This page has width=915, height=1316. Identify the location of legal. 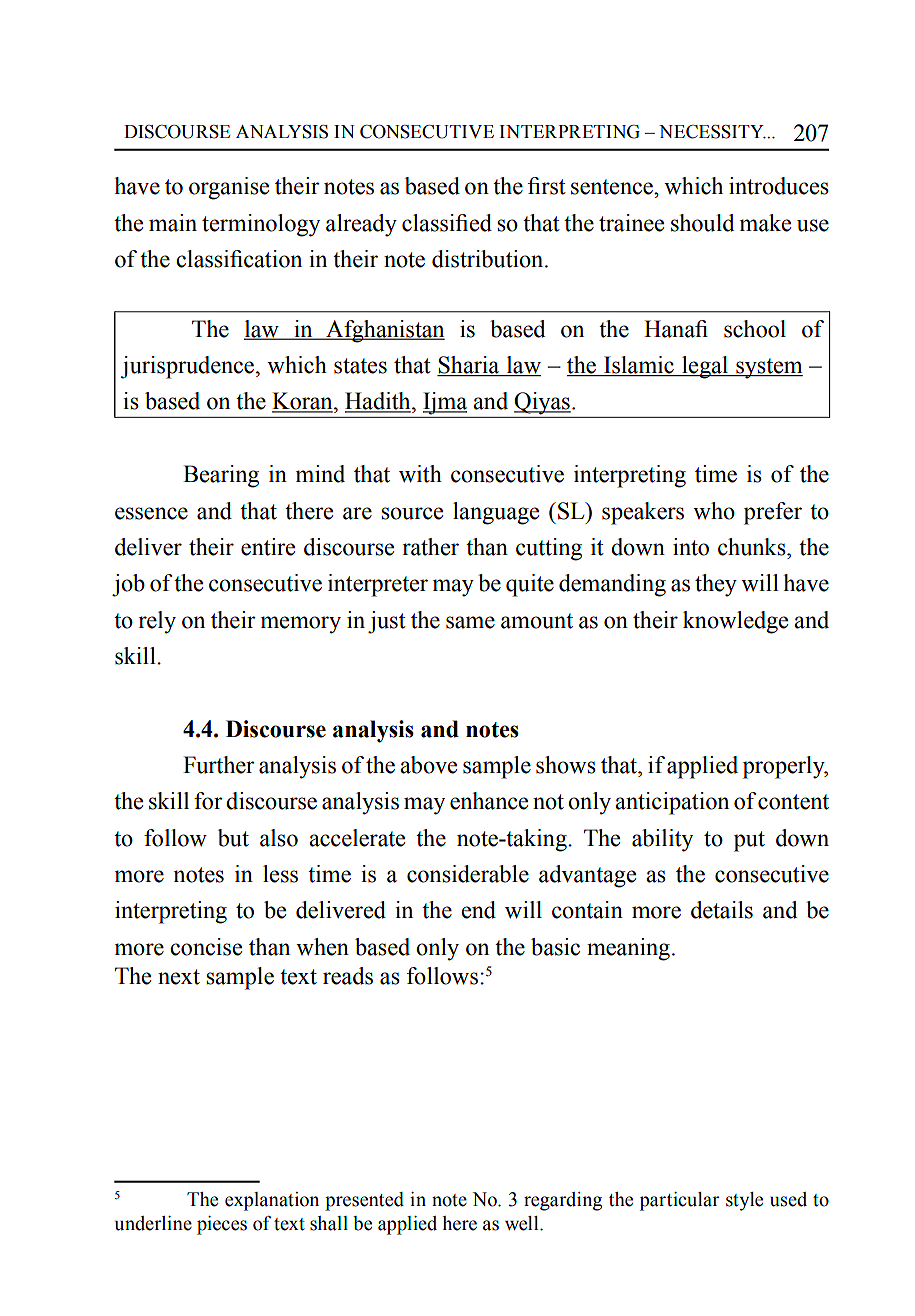
(705, 367).
